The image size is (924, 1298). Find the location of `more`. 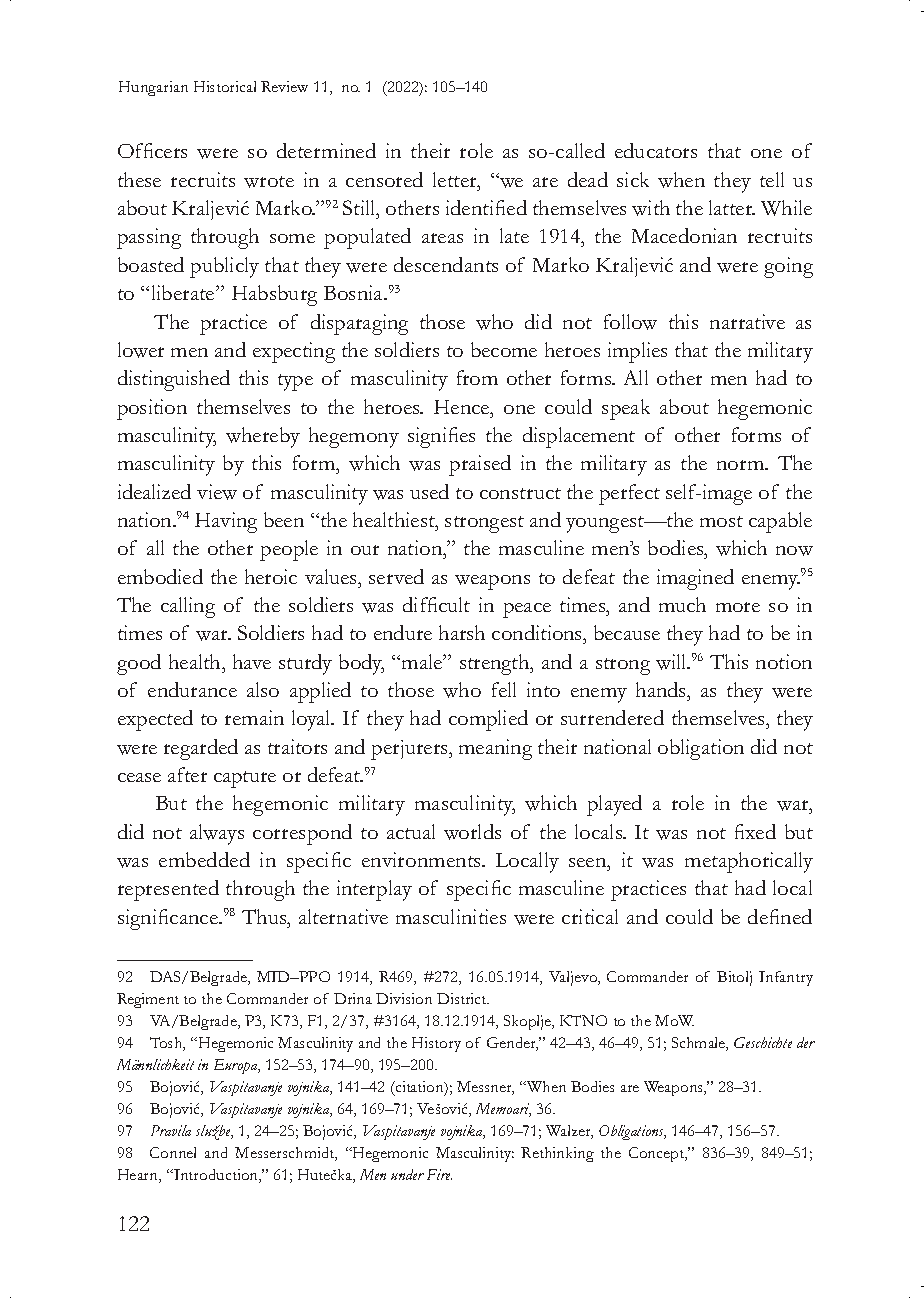

more is located at coordinates (738, 607).
